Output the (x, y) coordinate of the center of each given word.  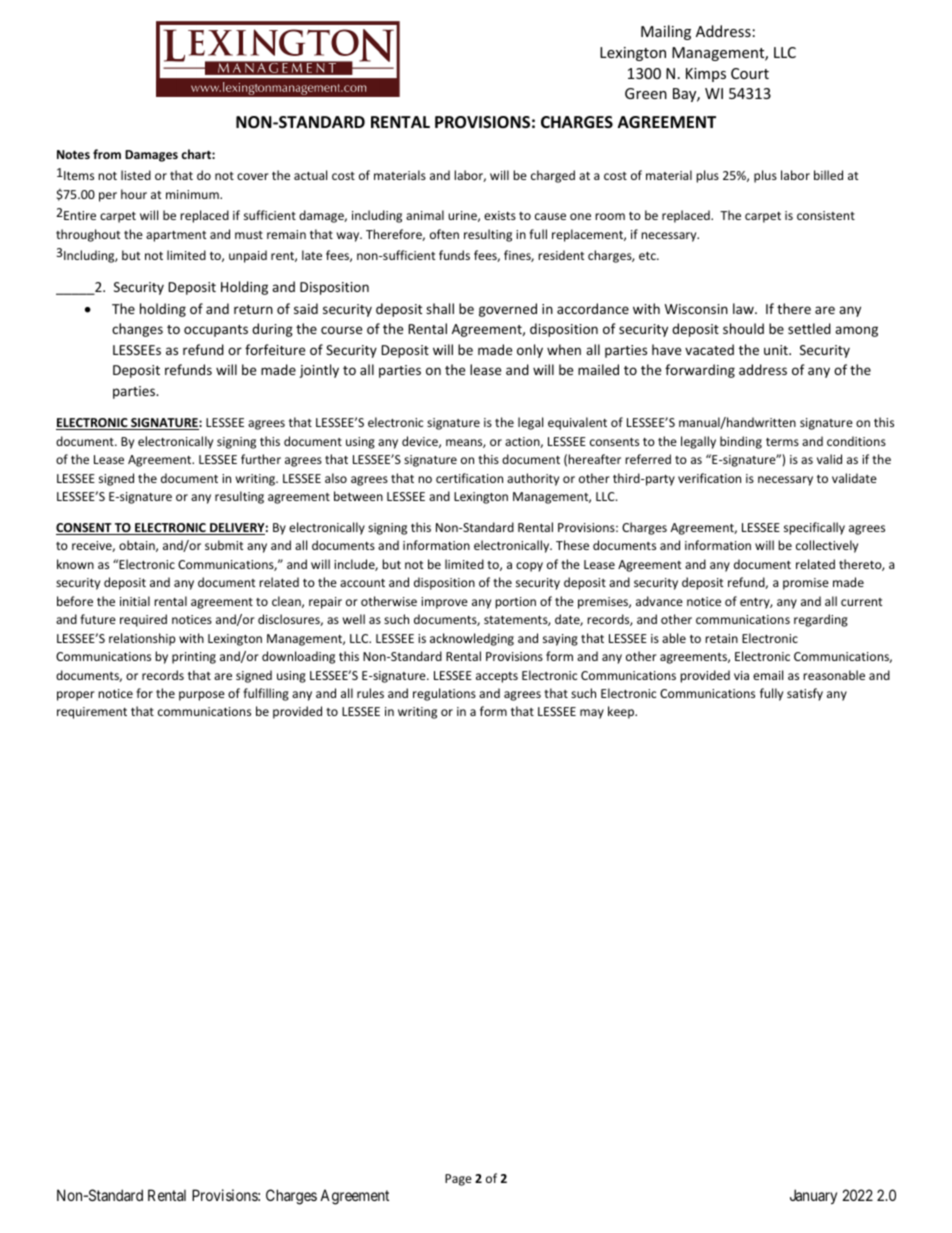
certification (469, 478)
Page (458, 1180)
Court (750, 73)
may (592, 714)
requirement (92, 713)
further (261, 459)
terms (782, 442)
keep (622, 712)
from (107, 154)
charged (553, 176)
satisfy (805, 694)
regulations (444, 694)
